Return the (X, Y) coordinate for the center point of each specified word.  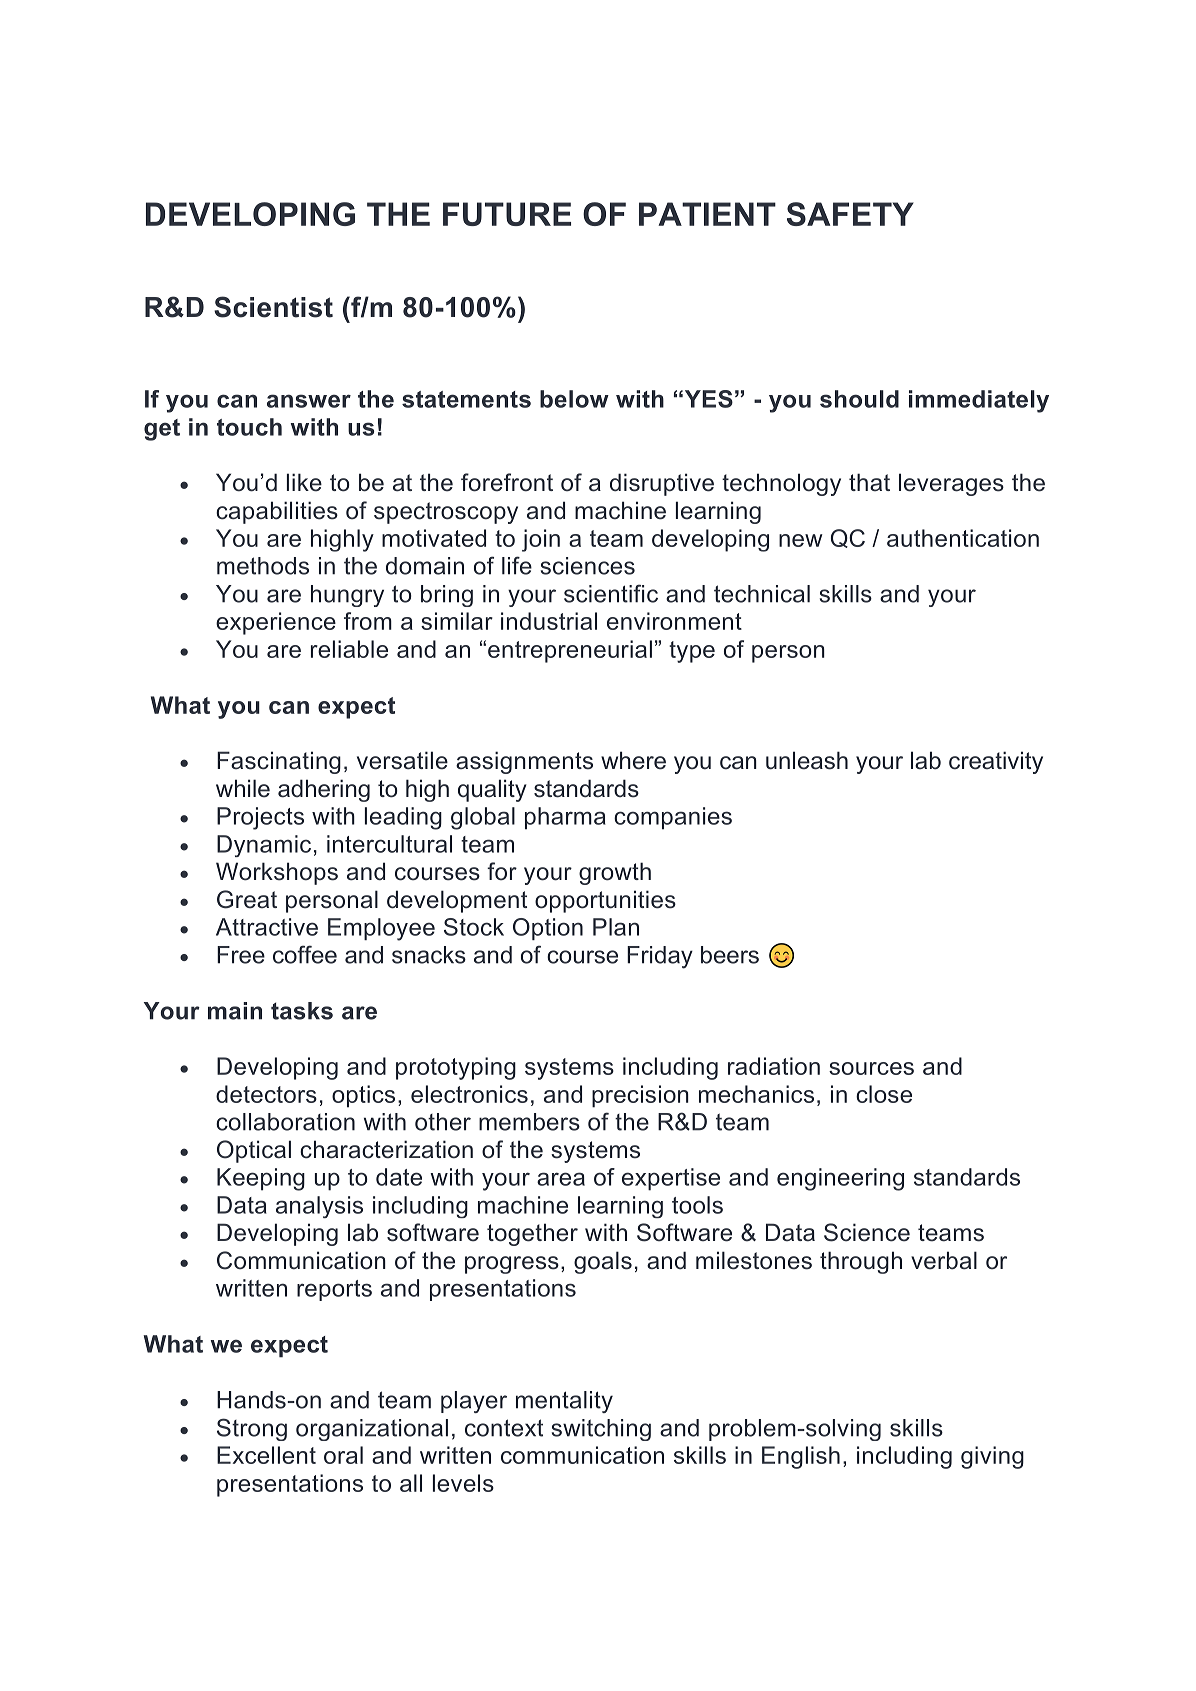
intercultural (389, 844)
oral (343, 1455)
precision (640, 1096)
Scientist (273, 307)
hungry (347, 596)
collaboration (285, 1122)
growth (615, 873)
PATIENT (707, 214)
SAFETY (850, 214)
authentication (963, 538)
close (884, 1094)
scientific (611, 593)
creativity (996, 762)
